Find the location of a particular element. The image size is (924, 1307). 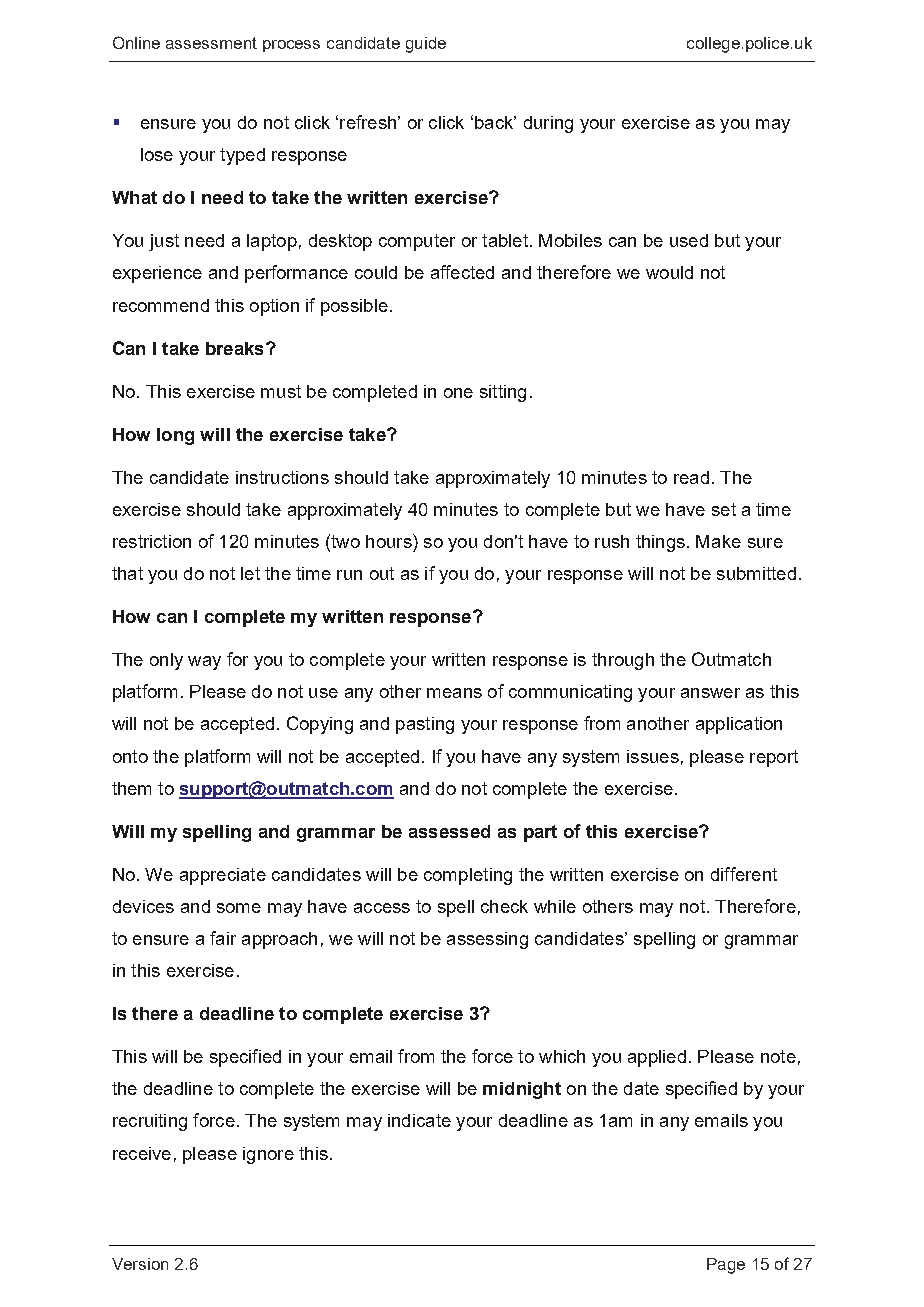

assessment is located at coordinates (211, 43).
